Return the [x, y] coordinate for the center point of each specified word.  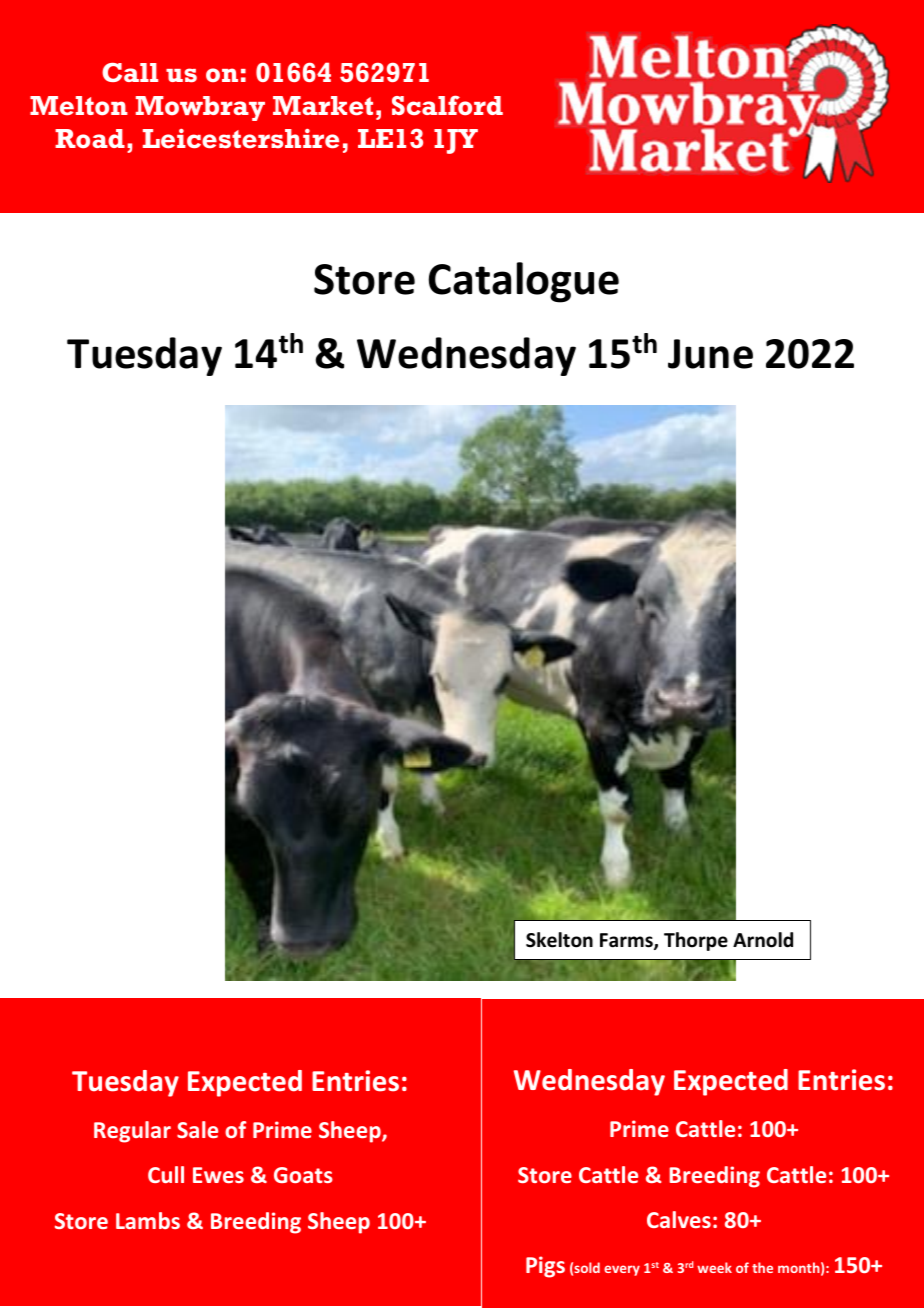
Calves [679, 1219]
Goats [303, 1175]
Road [90, 138]
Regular [132, 1132]
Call [130, 72]
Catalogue [524, 282]
